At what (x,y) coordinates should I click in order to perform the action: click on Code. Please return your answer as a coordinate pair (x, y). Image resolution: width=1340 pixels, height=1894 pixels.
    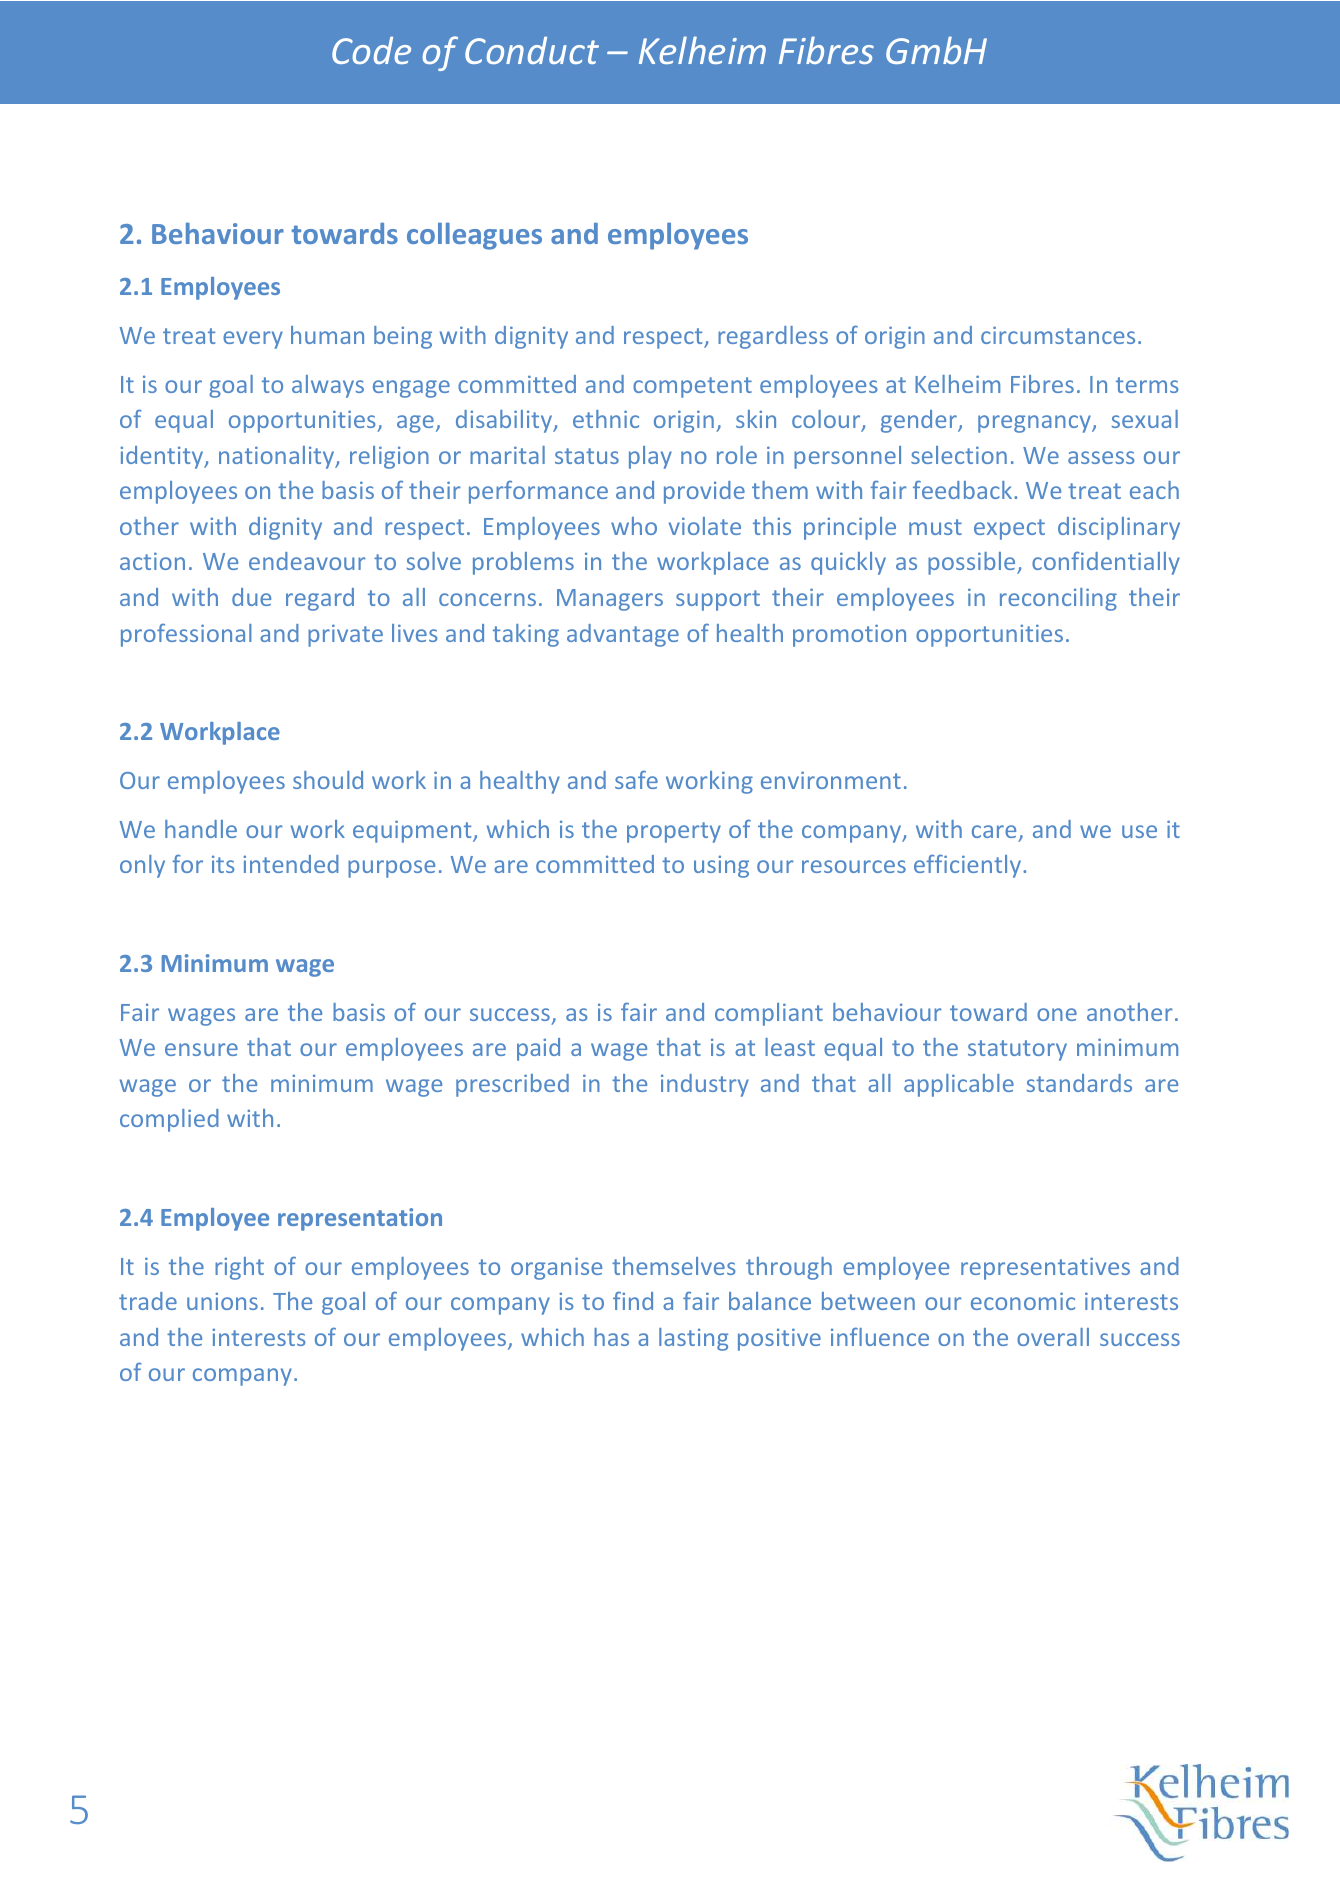
    Looking at the image, I should click on (371, 50).
